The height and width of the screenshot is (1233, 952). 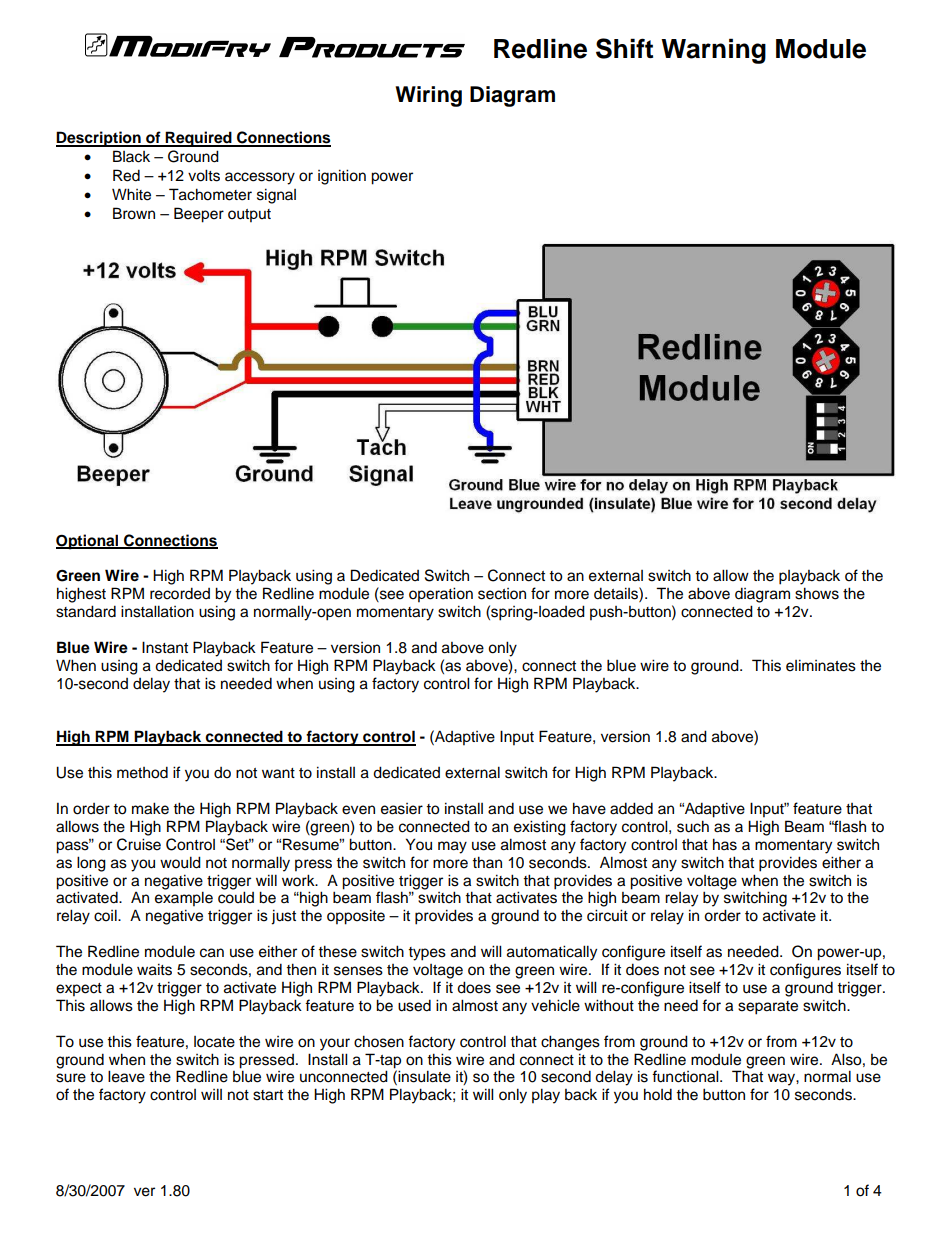 I want to click on operation, so click(x=441, y=595).
